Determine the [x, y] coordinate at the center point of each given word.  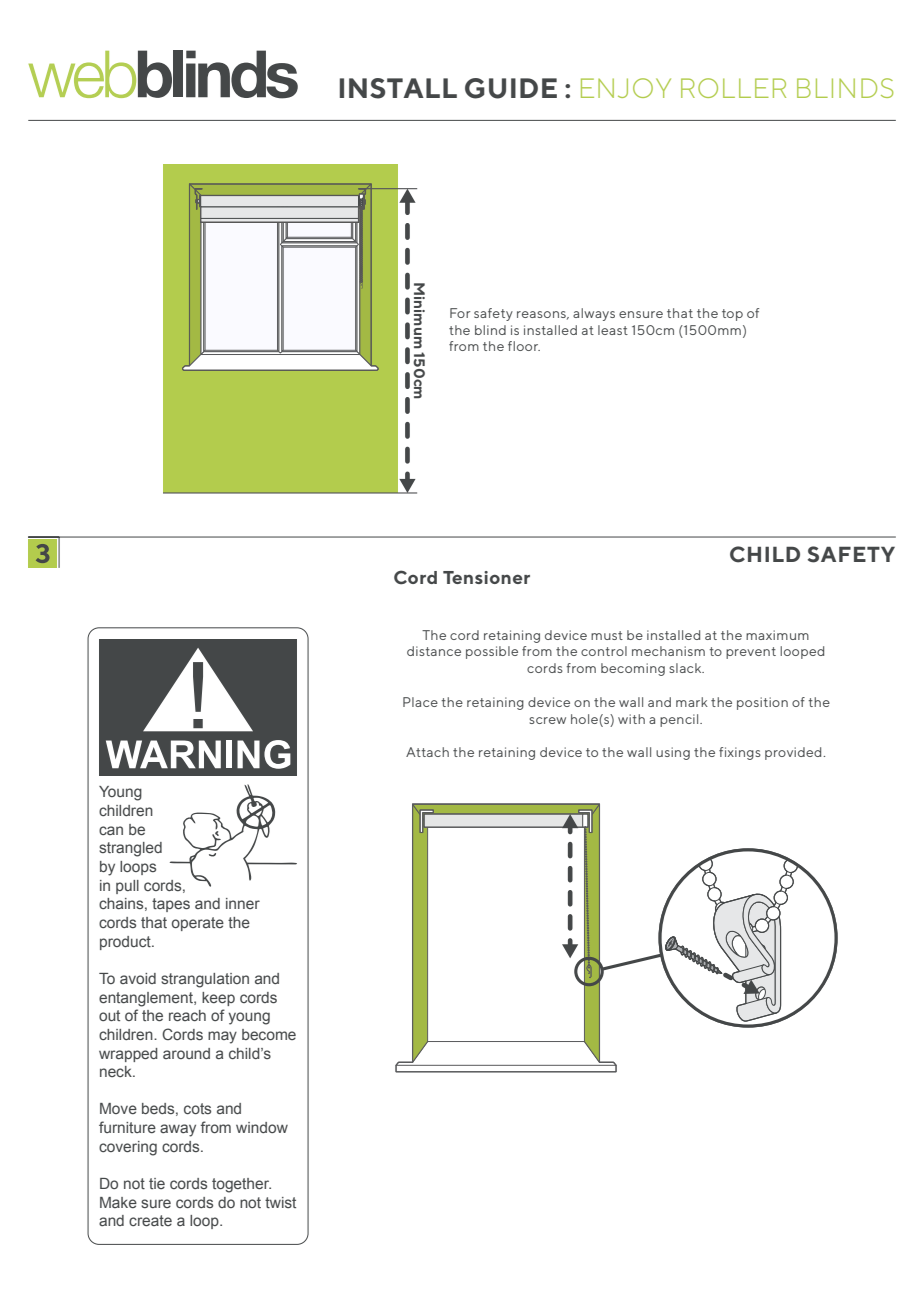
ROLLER [733, 88]
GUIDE [511, 88]
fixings [740, 753]
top [732, 315]
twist [280, 1202]
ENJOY [626, 88]
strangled [130, 849]
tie [157, 1183]
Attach [427, 752]
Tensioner [486, 577]
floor [524, 346]
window [262, 1127]
